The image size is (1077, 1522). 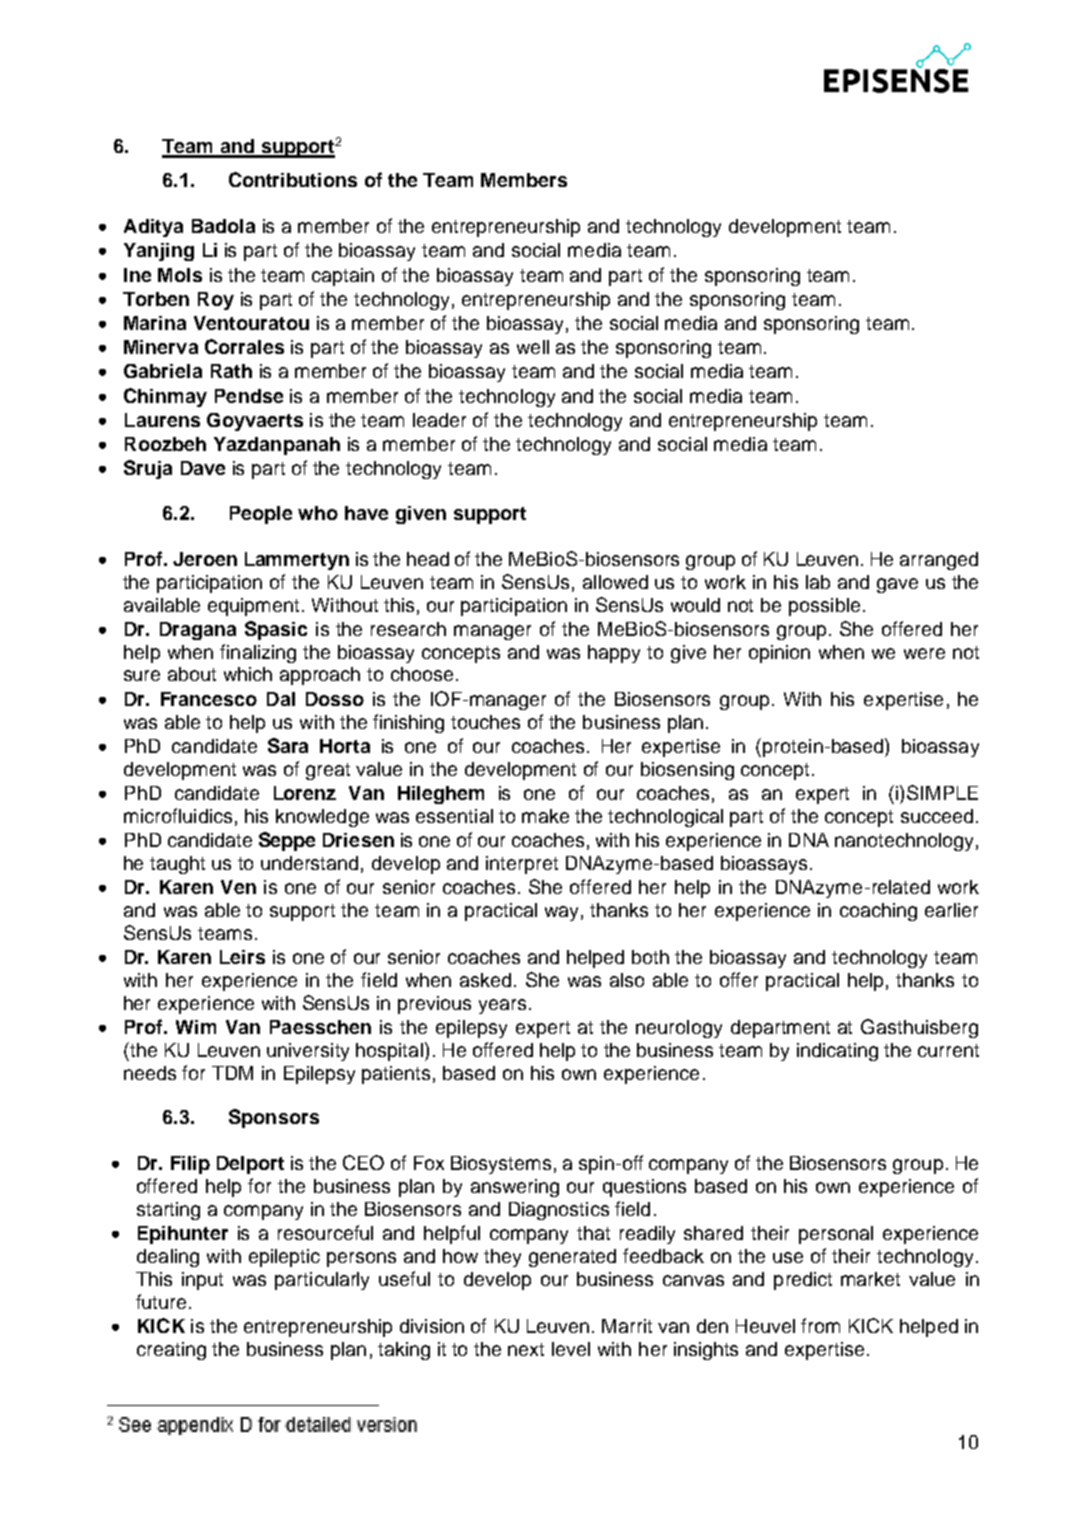 What do you see at coordinates (939, 561) in the screenshot?
I see `arranged` at bounding box center [939, 561].
